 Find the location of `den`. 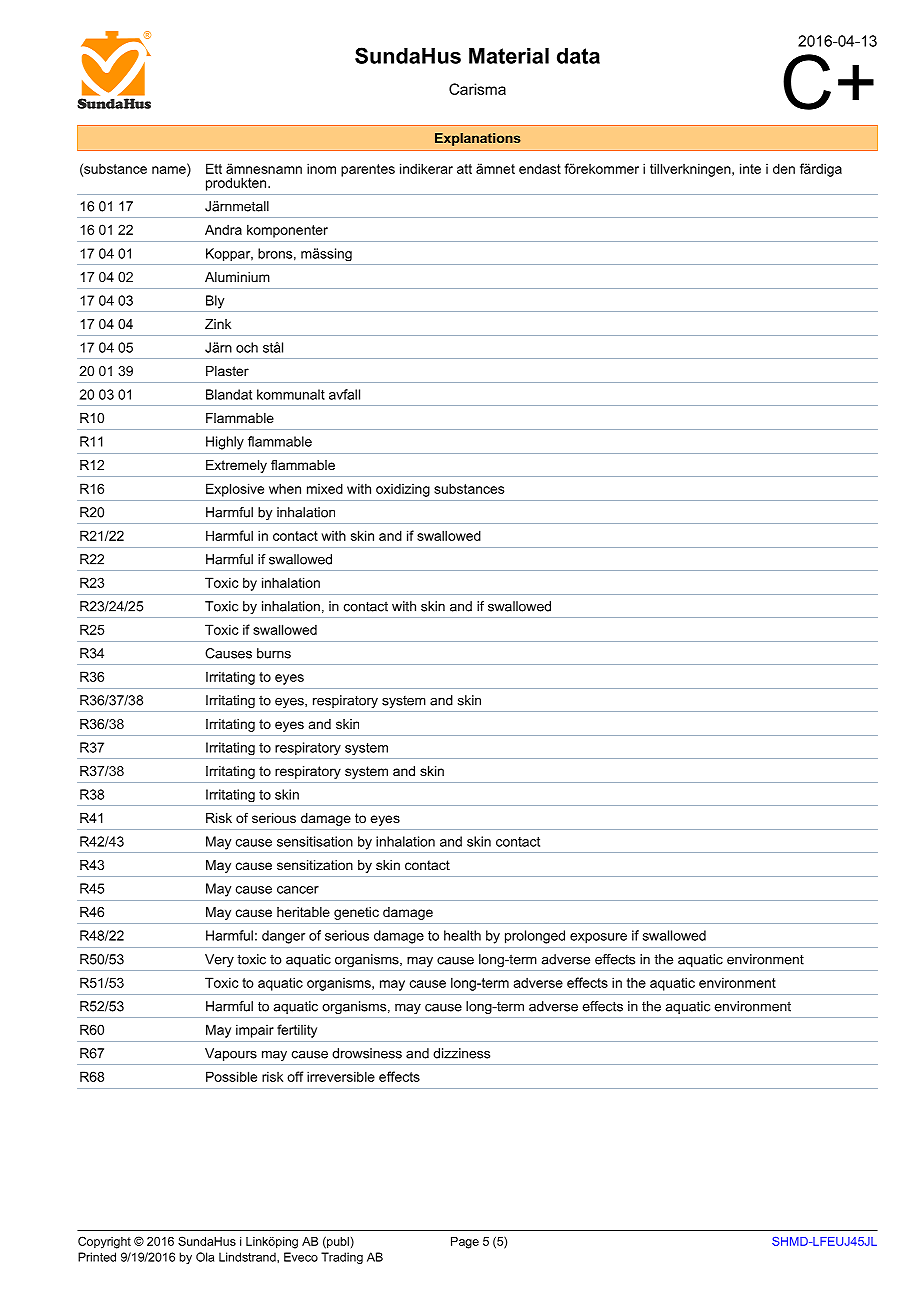

den is located at coordinates (784, 168).
